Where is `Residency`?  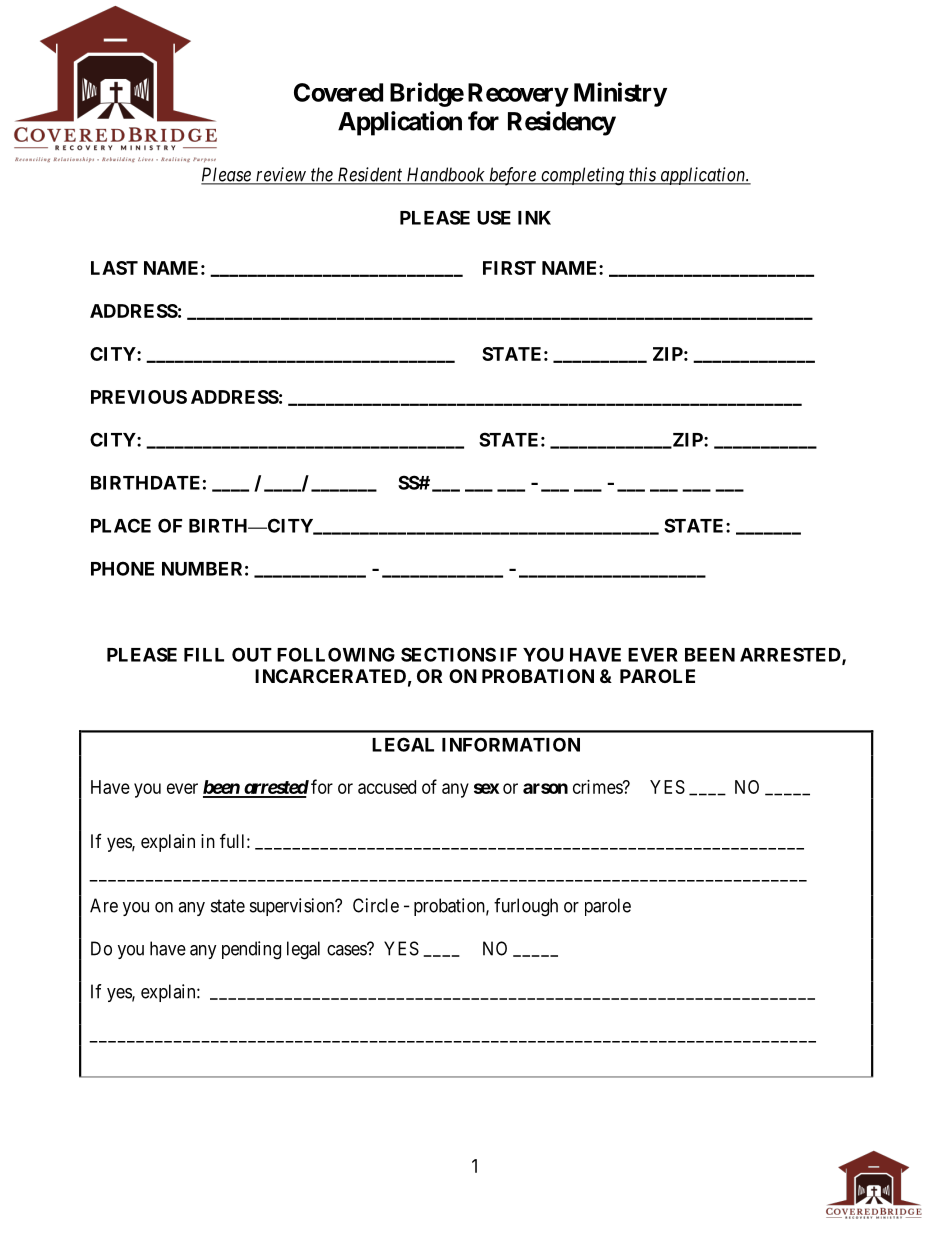
Residency is located at coordinates (562, 123).
